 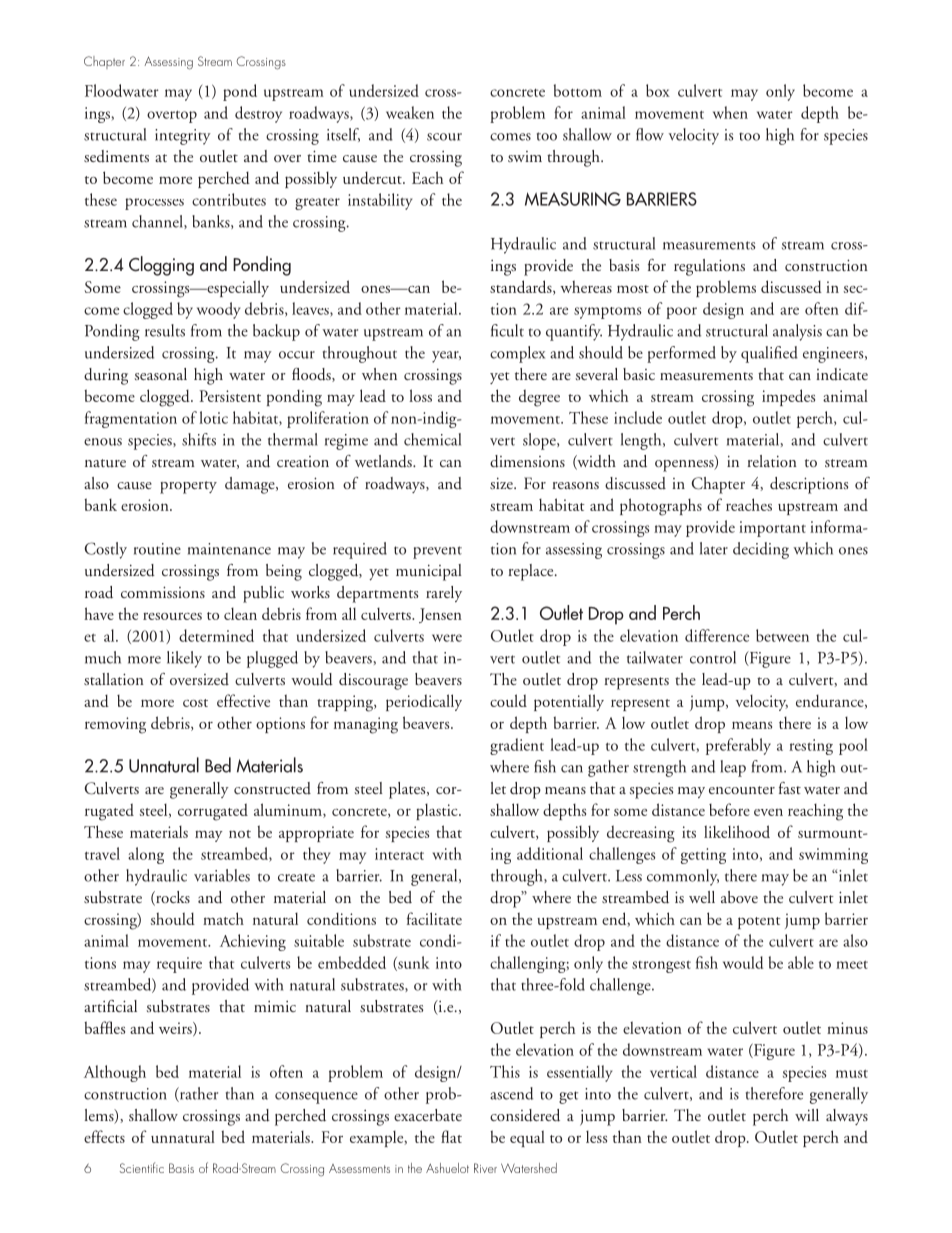 What do you see at coordinates (142, 1167) in the image?
I see `Scientific` at bounding box center [142, 1167].
